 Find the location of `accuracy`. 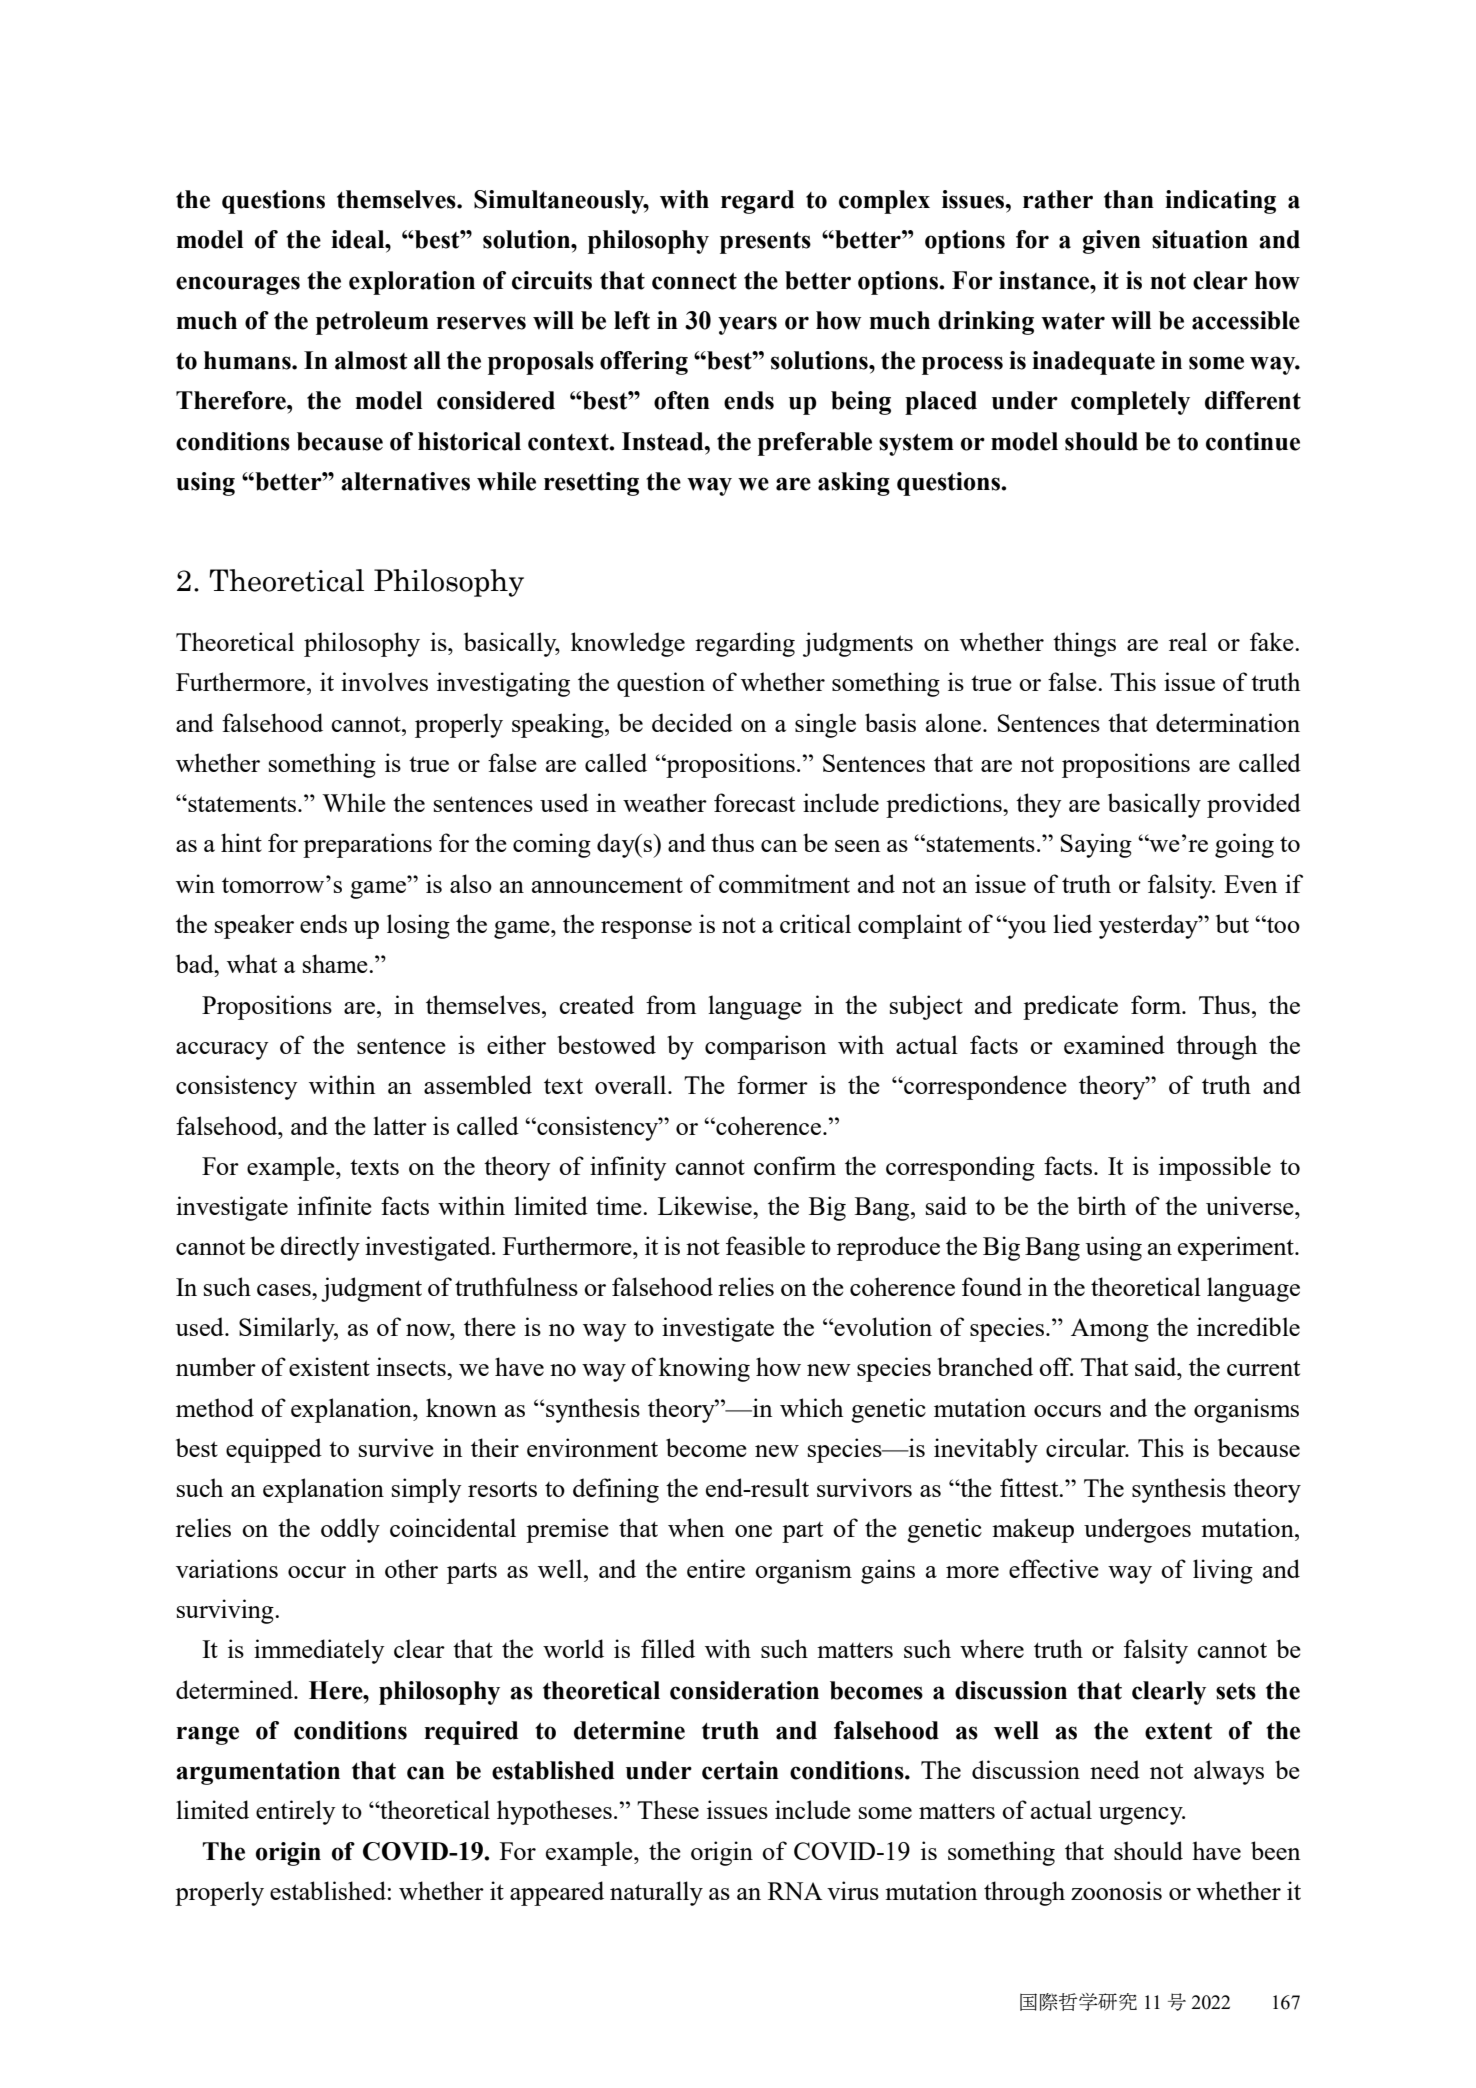

accuracy is located at coordinates (222, 1051).
